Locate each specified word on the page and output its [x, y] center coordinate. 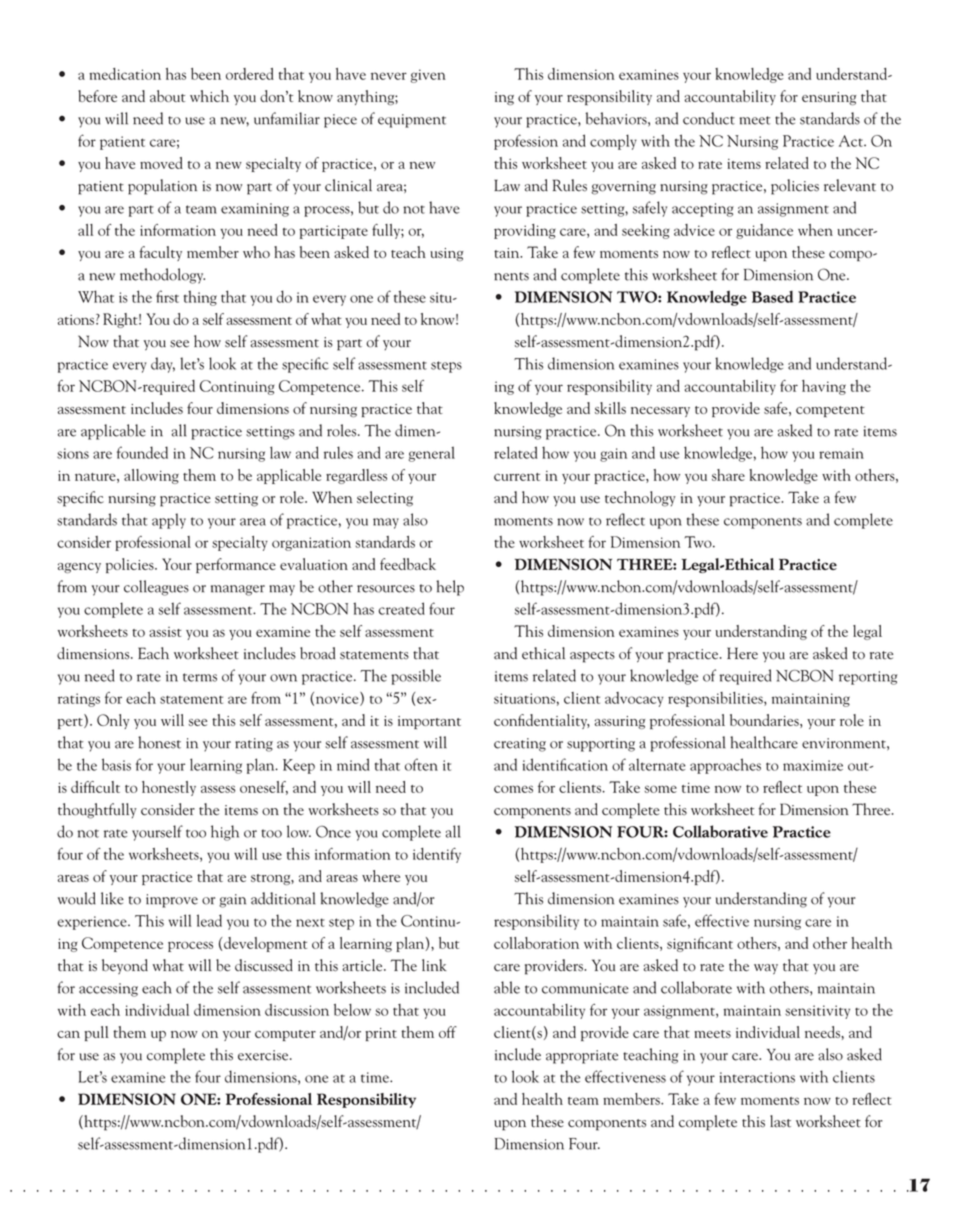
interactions [757, 1077]
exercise [264, 1055]
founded [142, 452]
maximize [813, 765]
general [432, 454]
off [448, 1032]
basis [116, 764]
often [421, 764]
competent [830, 411]
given [428, 76]
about [167, 96]
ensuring [829, 98]
